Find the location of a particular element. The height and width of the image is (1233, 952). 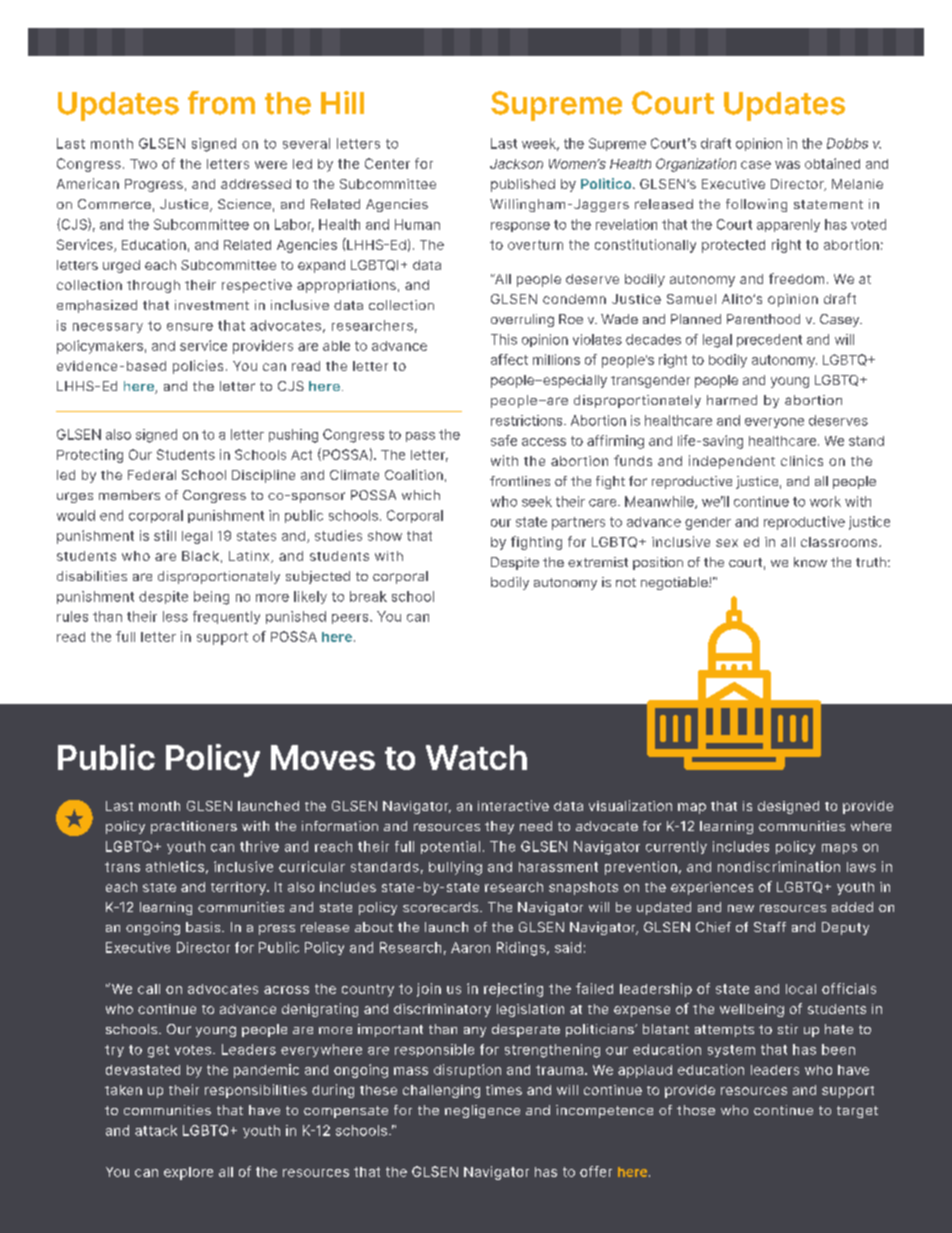

was is located at coordinates (787, 165).
